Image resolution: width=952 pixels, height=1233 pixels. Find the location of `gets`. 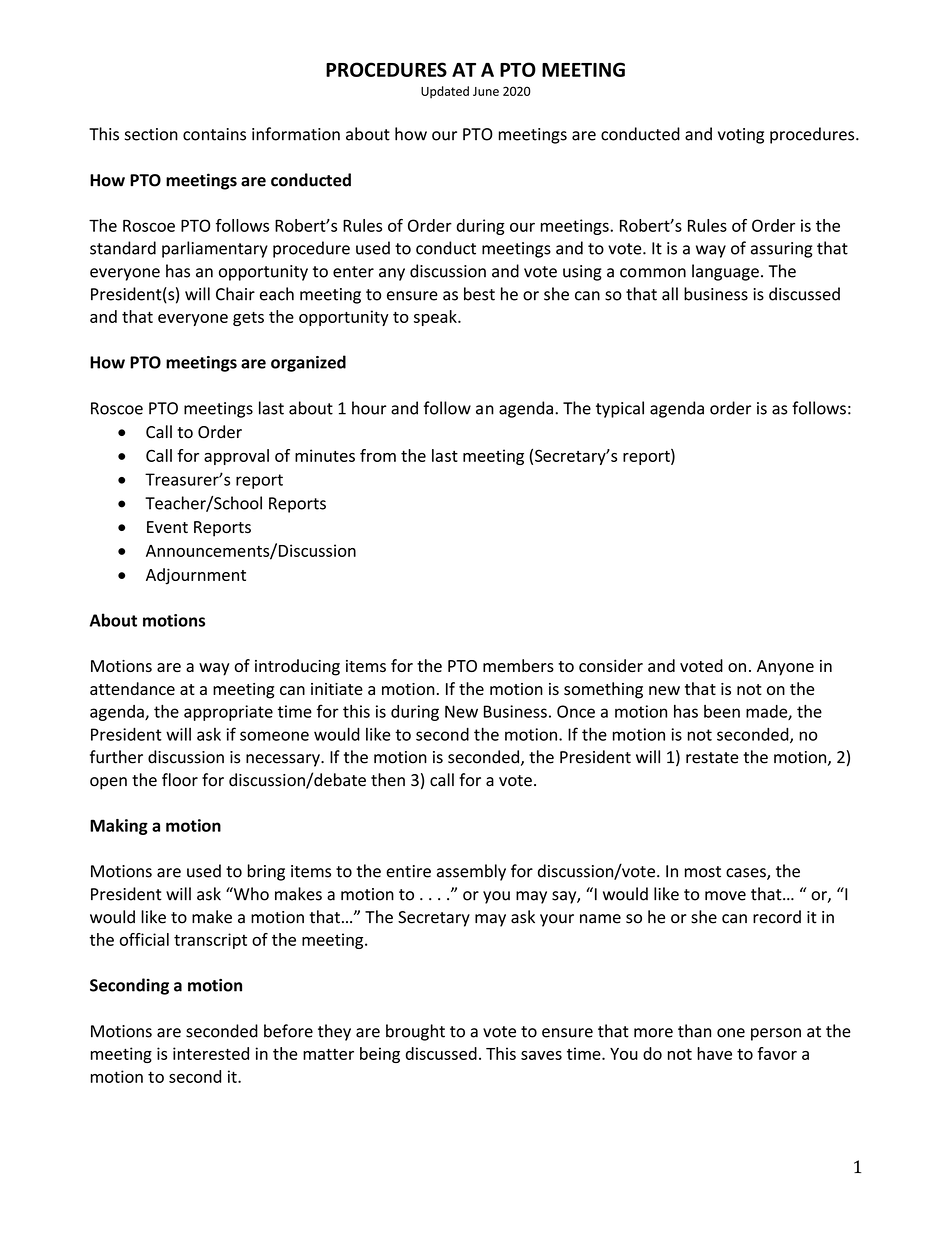

gets is located at coordinates (248, 319).
